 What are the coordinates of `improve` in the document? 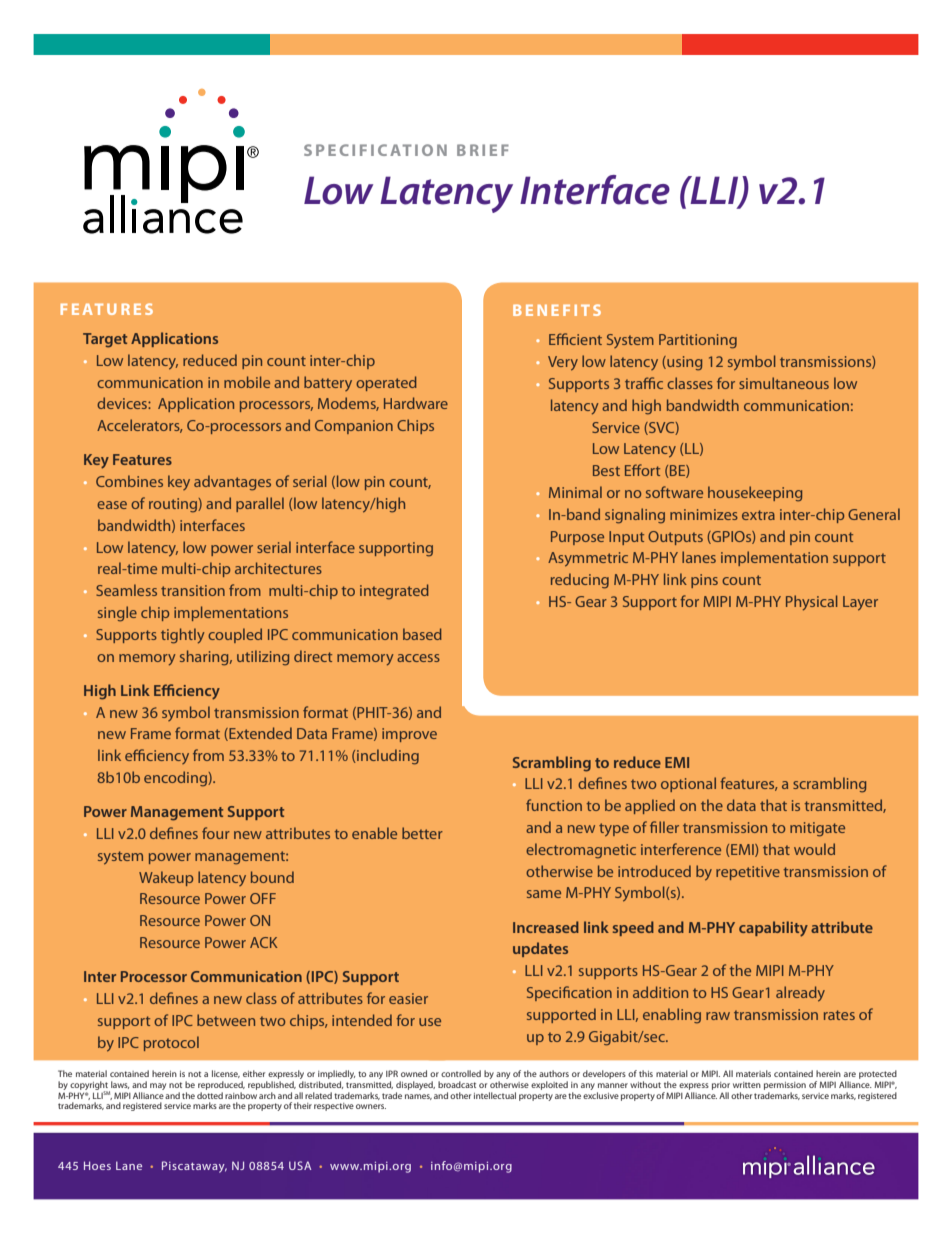 It's located at (409, 735).
